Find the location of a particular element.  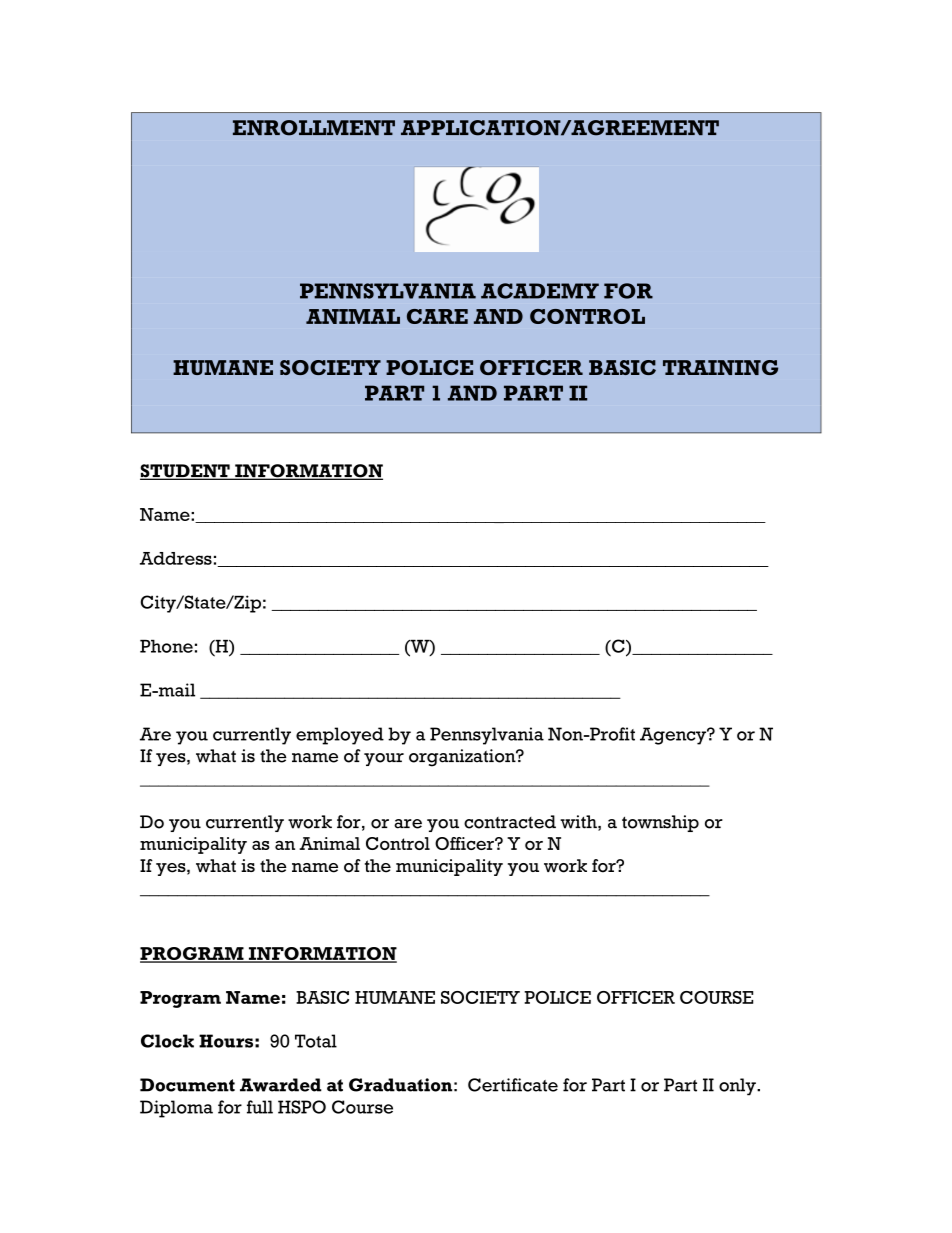

only is located at coordinates (738, 1087).
